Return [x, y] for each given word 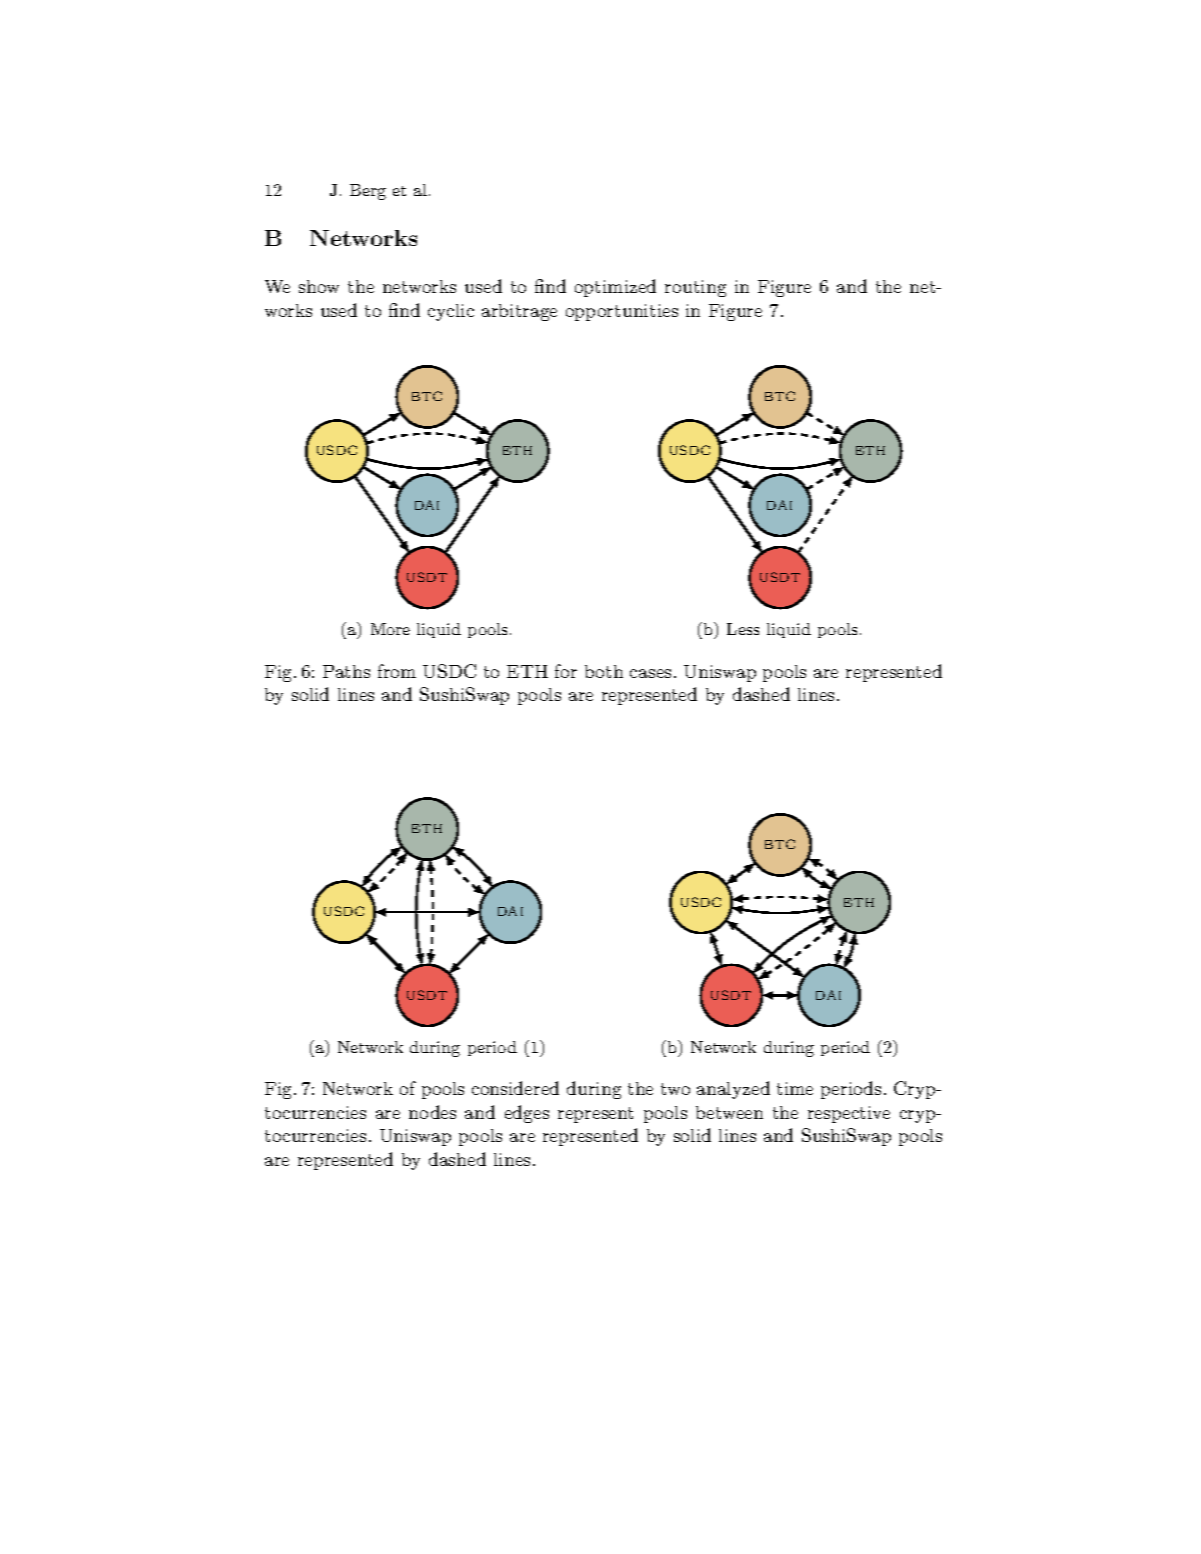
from [397, 671]
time [795, 1088]
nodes [432, 1112]
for [566, 671]
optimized [615, 288]
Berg [368, 192]
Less [743, 629]
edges [527, 1114]
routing [695, 288]
